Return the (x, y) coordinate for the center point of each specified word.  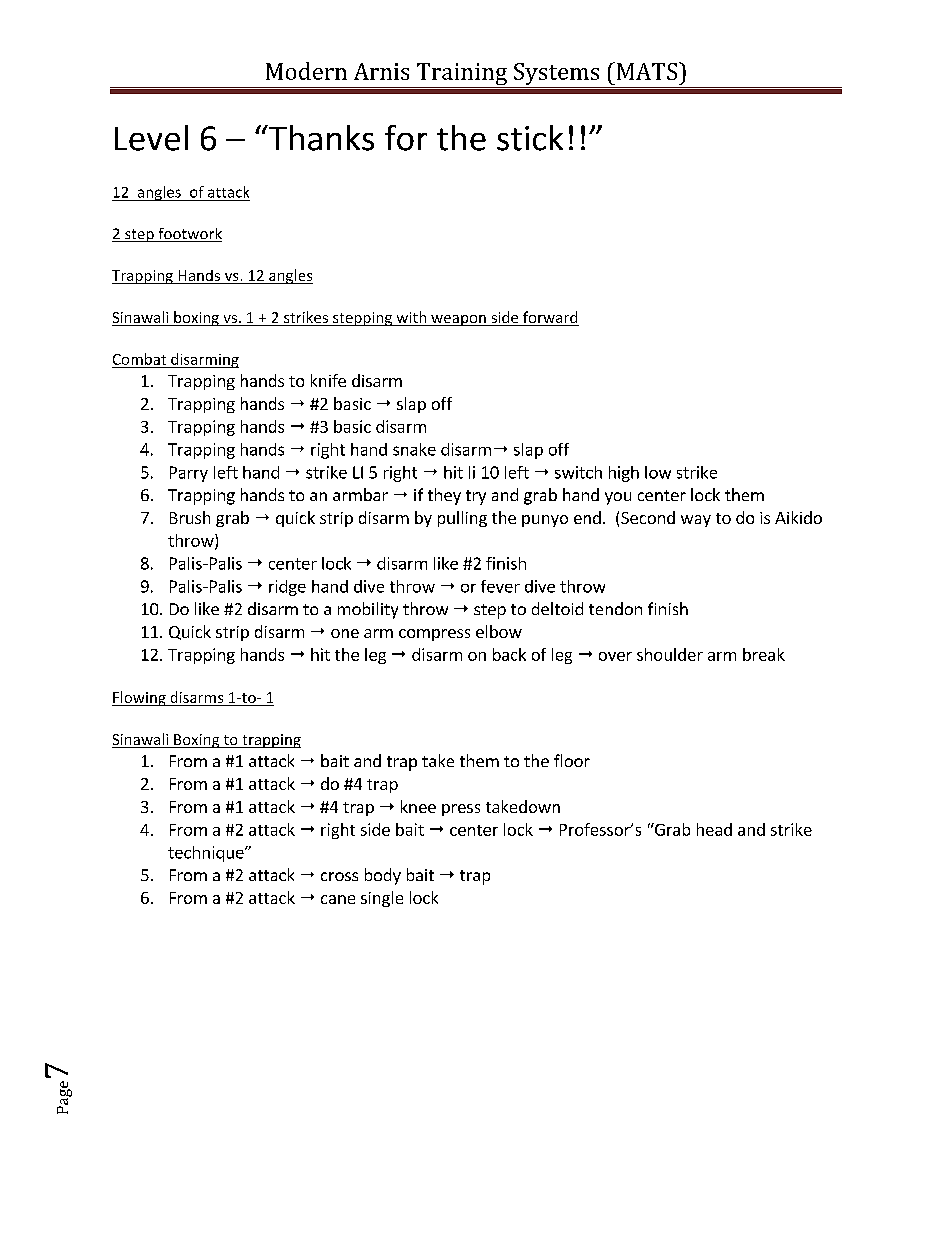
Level (151, 138)
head (714, 829)
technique (207, 854)
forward (550, 318)
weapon (458, 320)
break (764, 654)
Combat (139, 359)
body (383, 876)
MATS (647, 71)
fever (500, 586)
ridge (287, 588)
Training (462, 75)
